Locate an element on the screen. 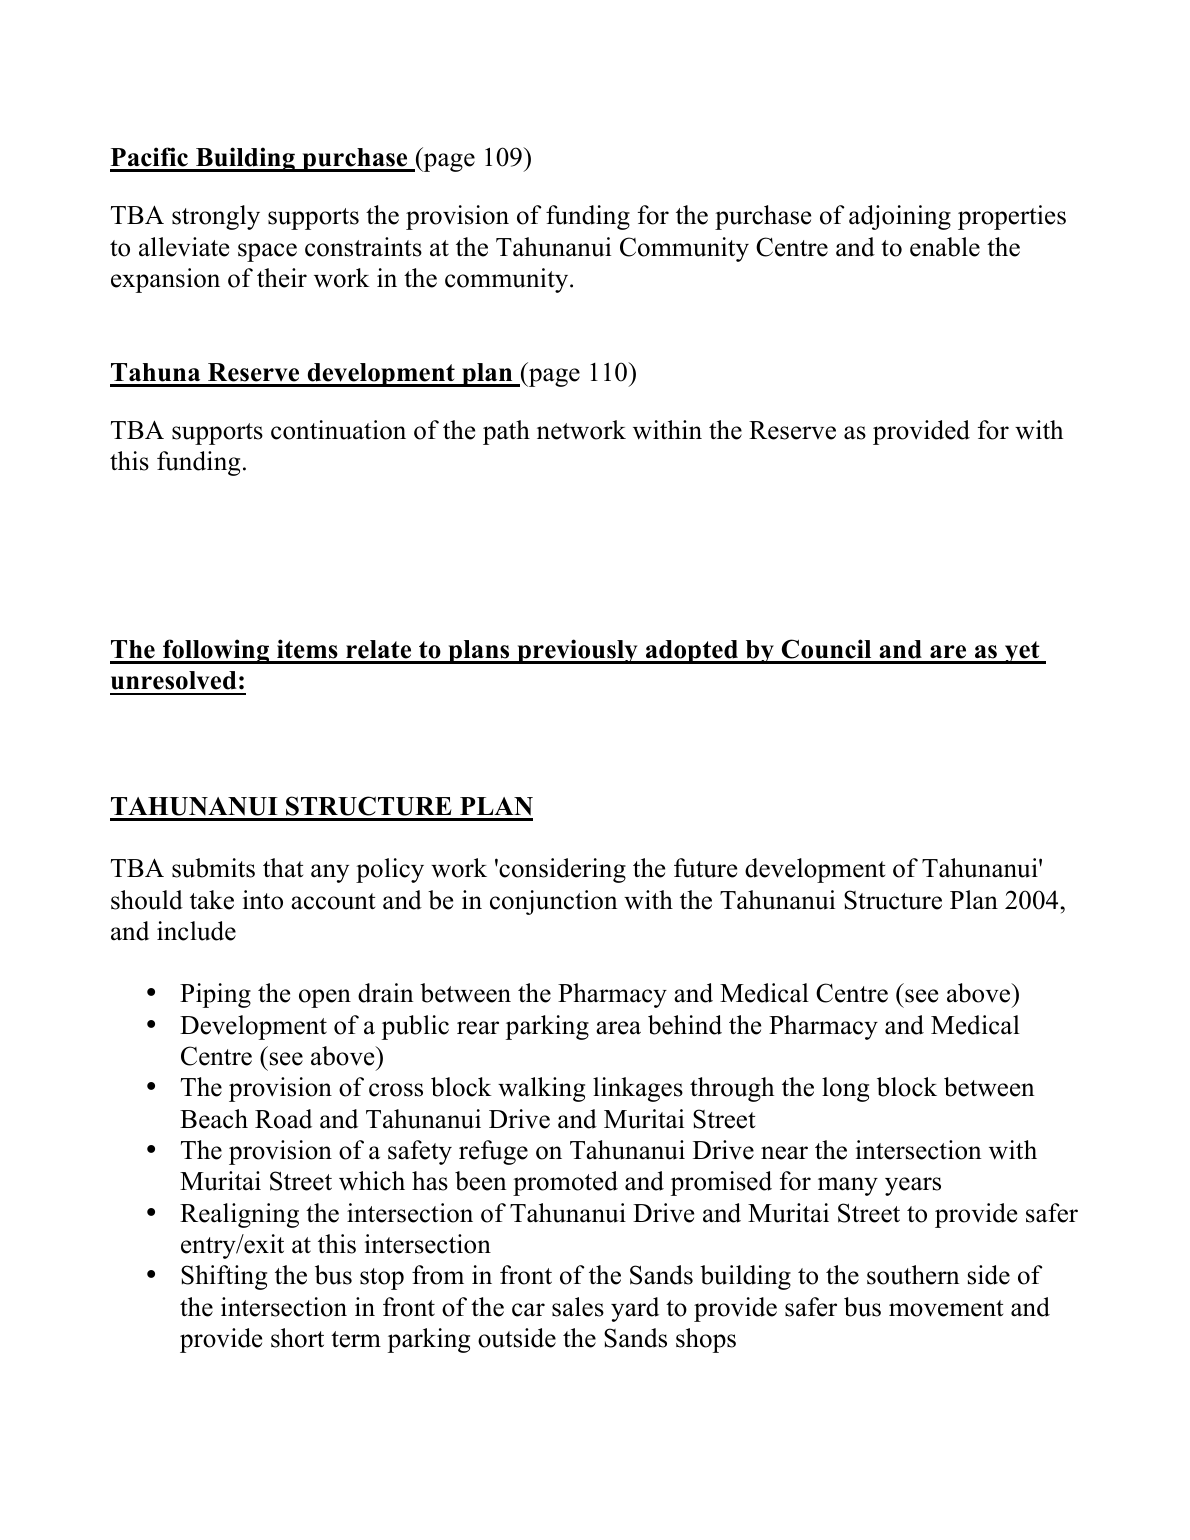 The height and width of the screenshot is (1540, 1190). conjunction is located at coordinates (554, 902).
